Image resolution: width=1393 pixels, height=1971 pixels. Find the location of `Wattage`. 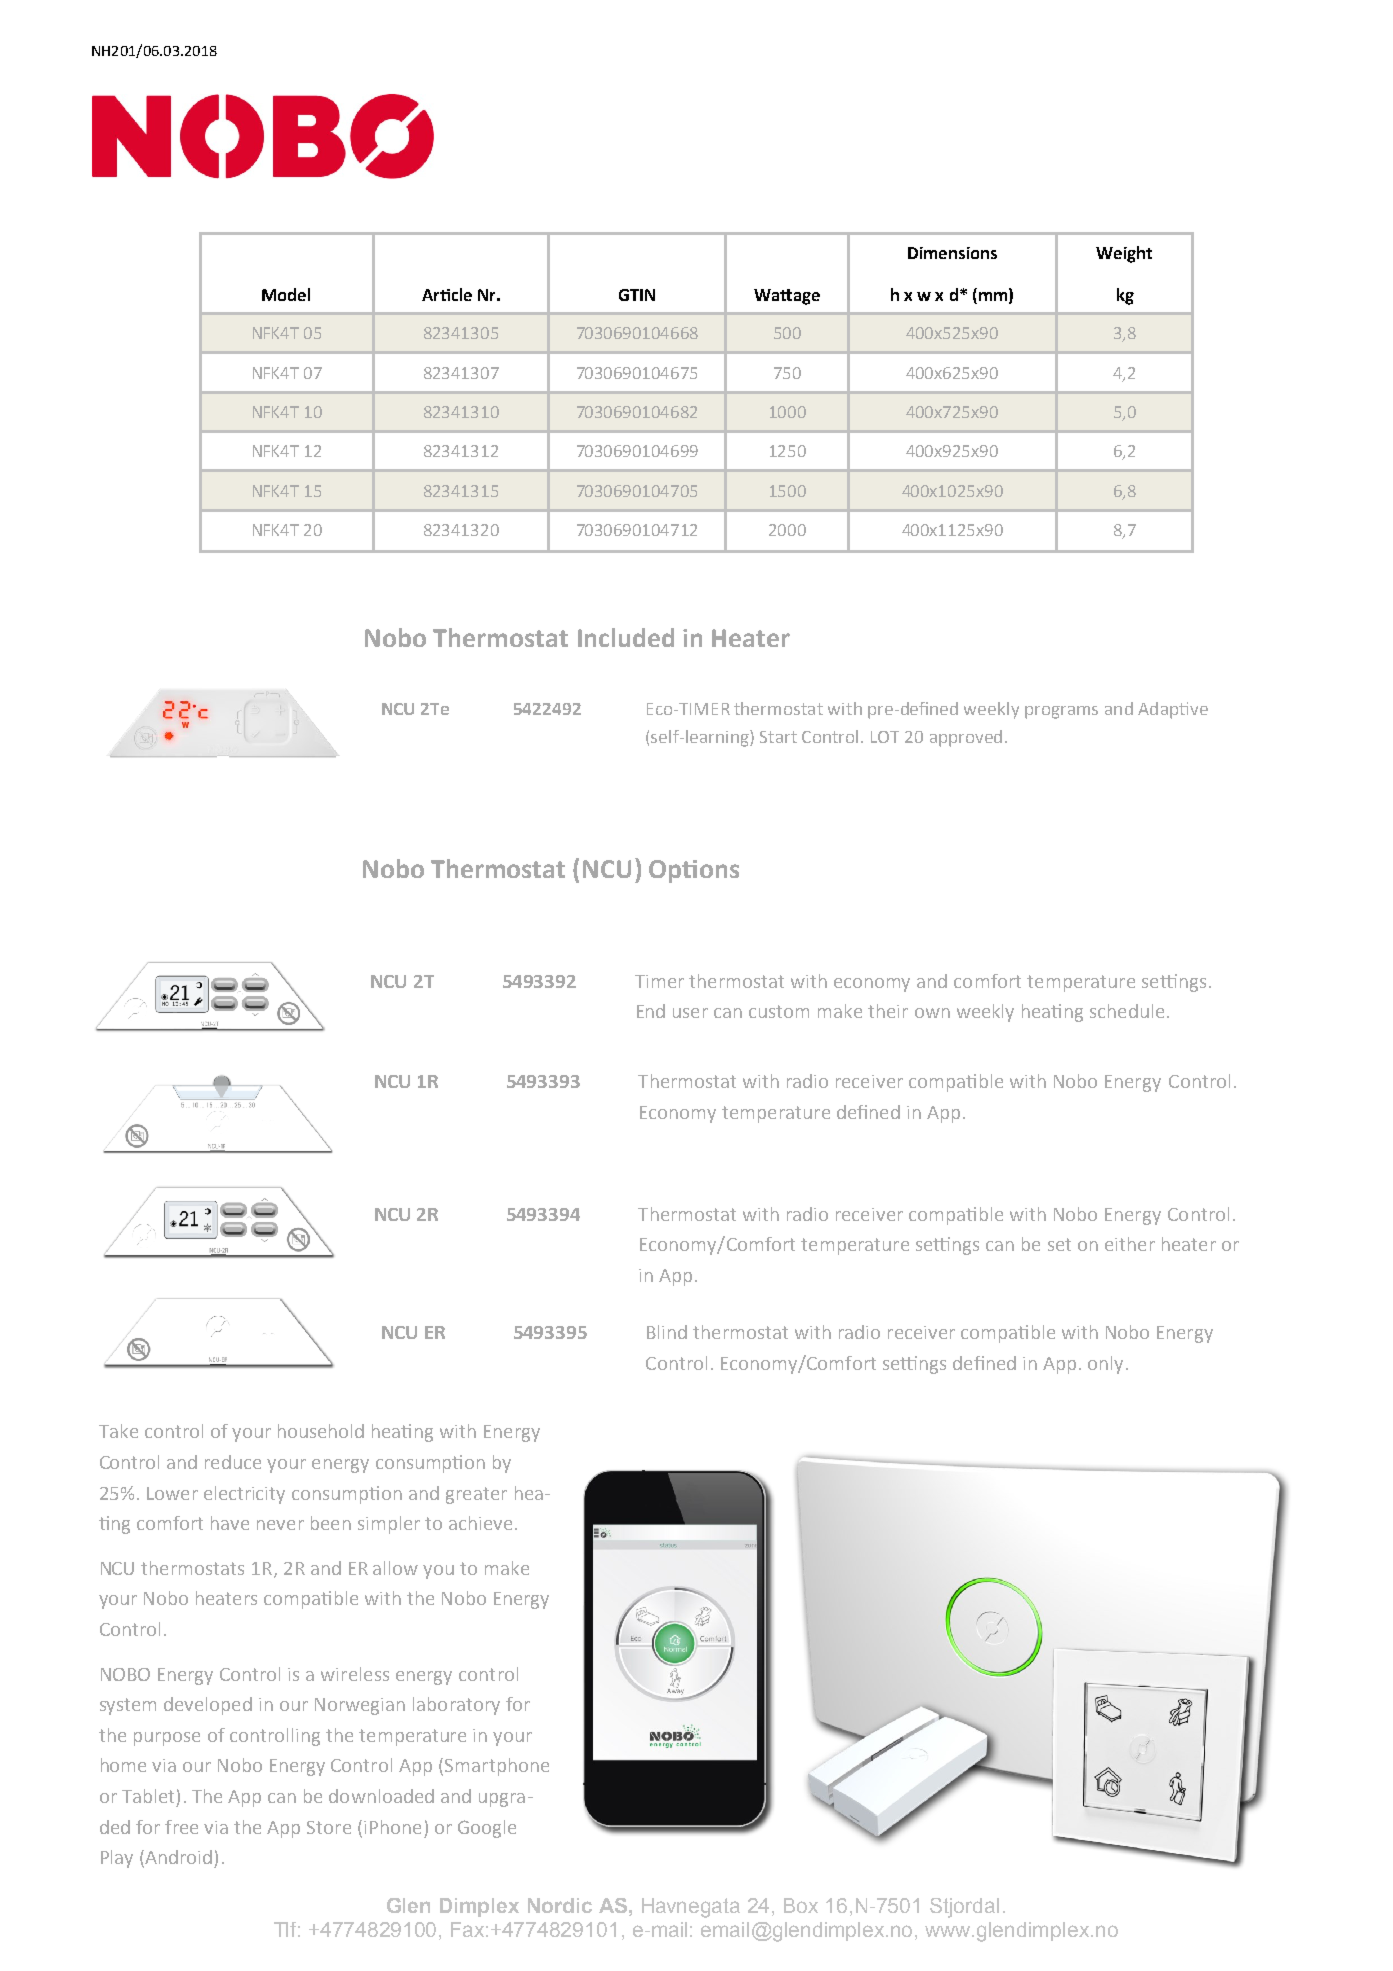

Wattage is located at coordinates (787, 297).
